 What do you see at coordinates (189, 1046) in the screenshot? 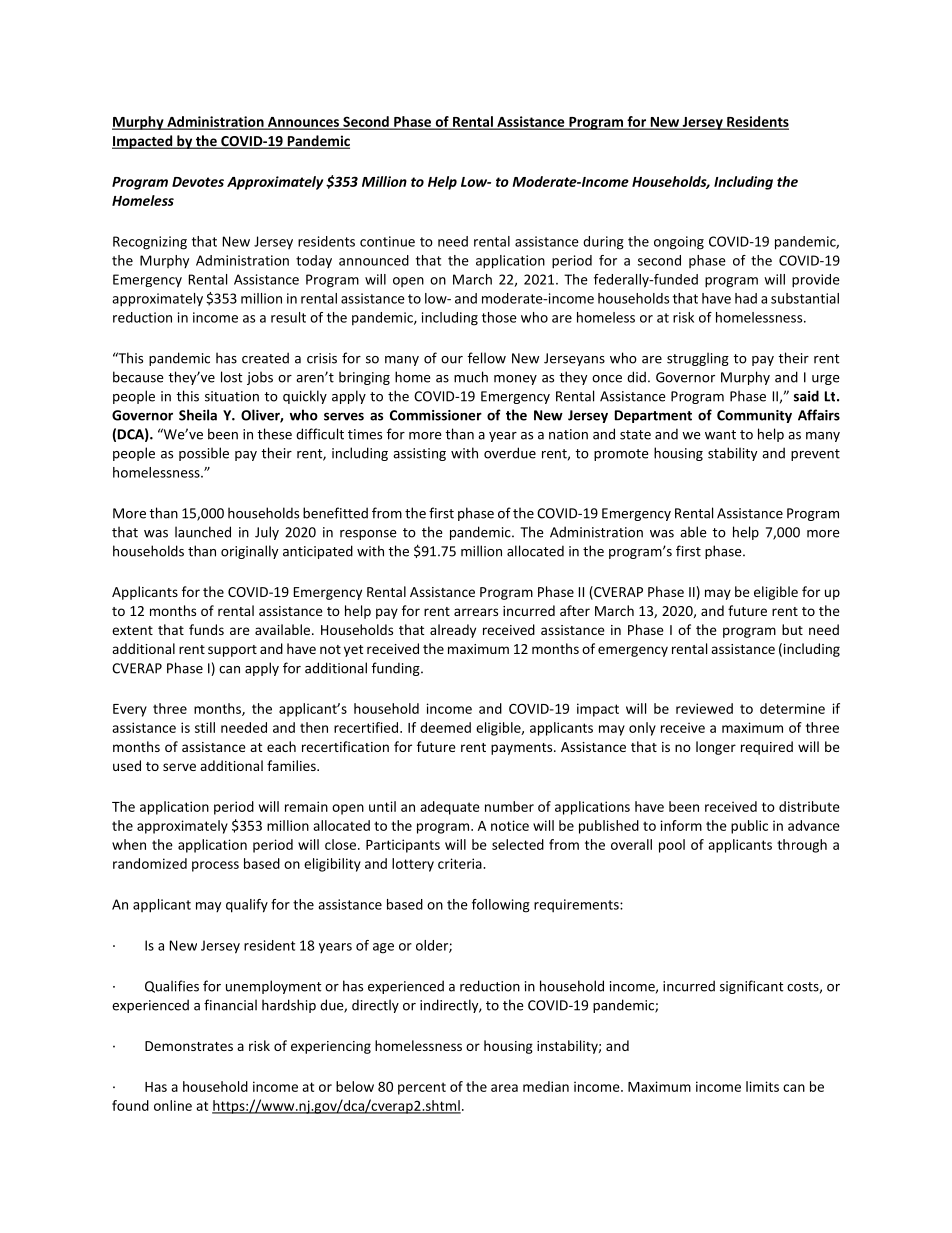
I see `Demonstrates` at bounding box center [189, 1046].
